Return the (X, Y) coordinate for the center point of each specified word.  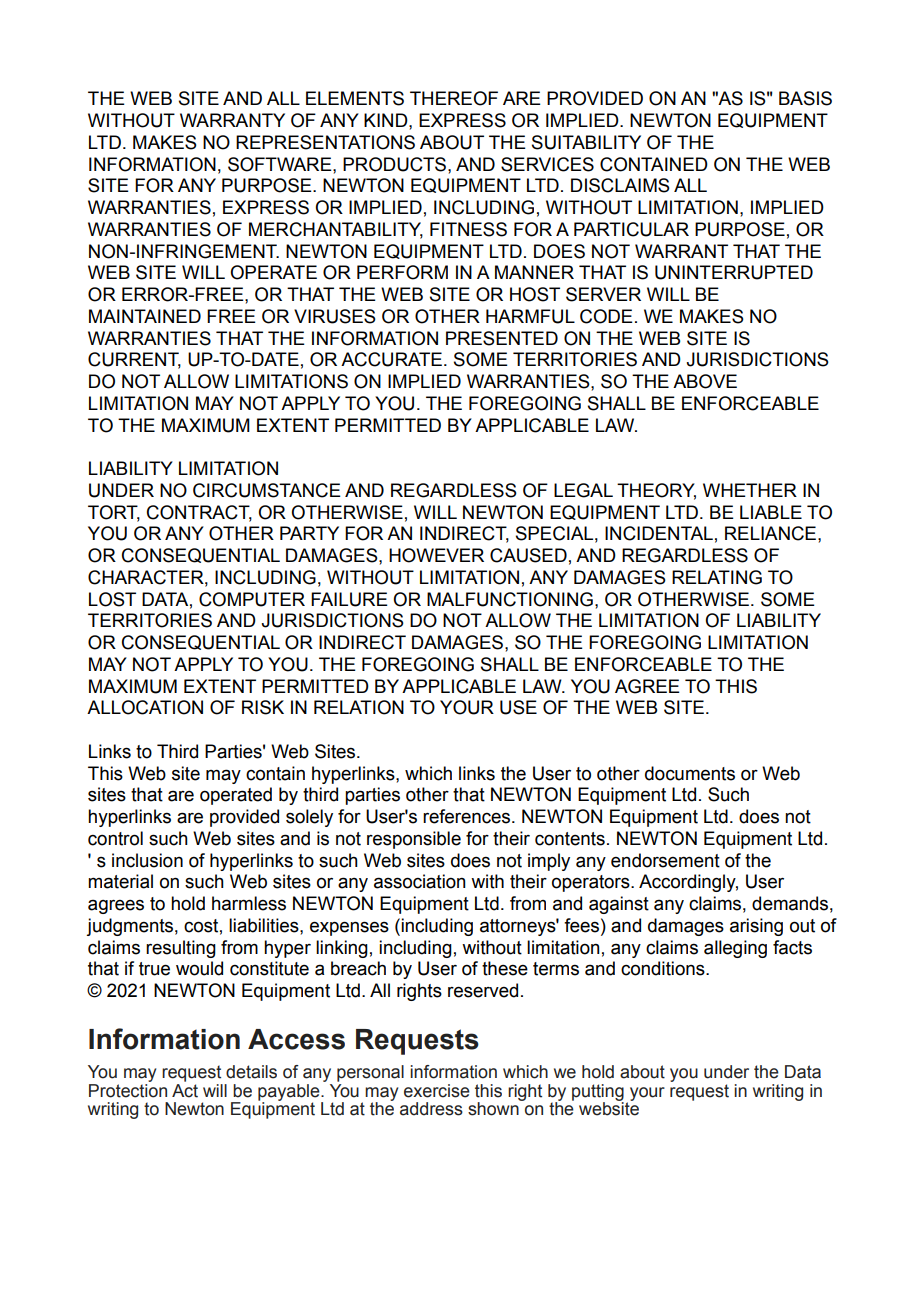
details (251, 1072)
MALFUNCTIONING (510, 599)
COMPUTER (252, 599)
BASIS (805, 98)
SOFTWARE (281, 164)
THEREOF (454, 98)
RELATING (717, 577)
